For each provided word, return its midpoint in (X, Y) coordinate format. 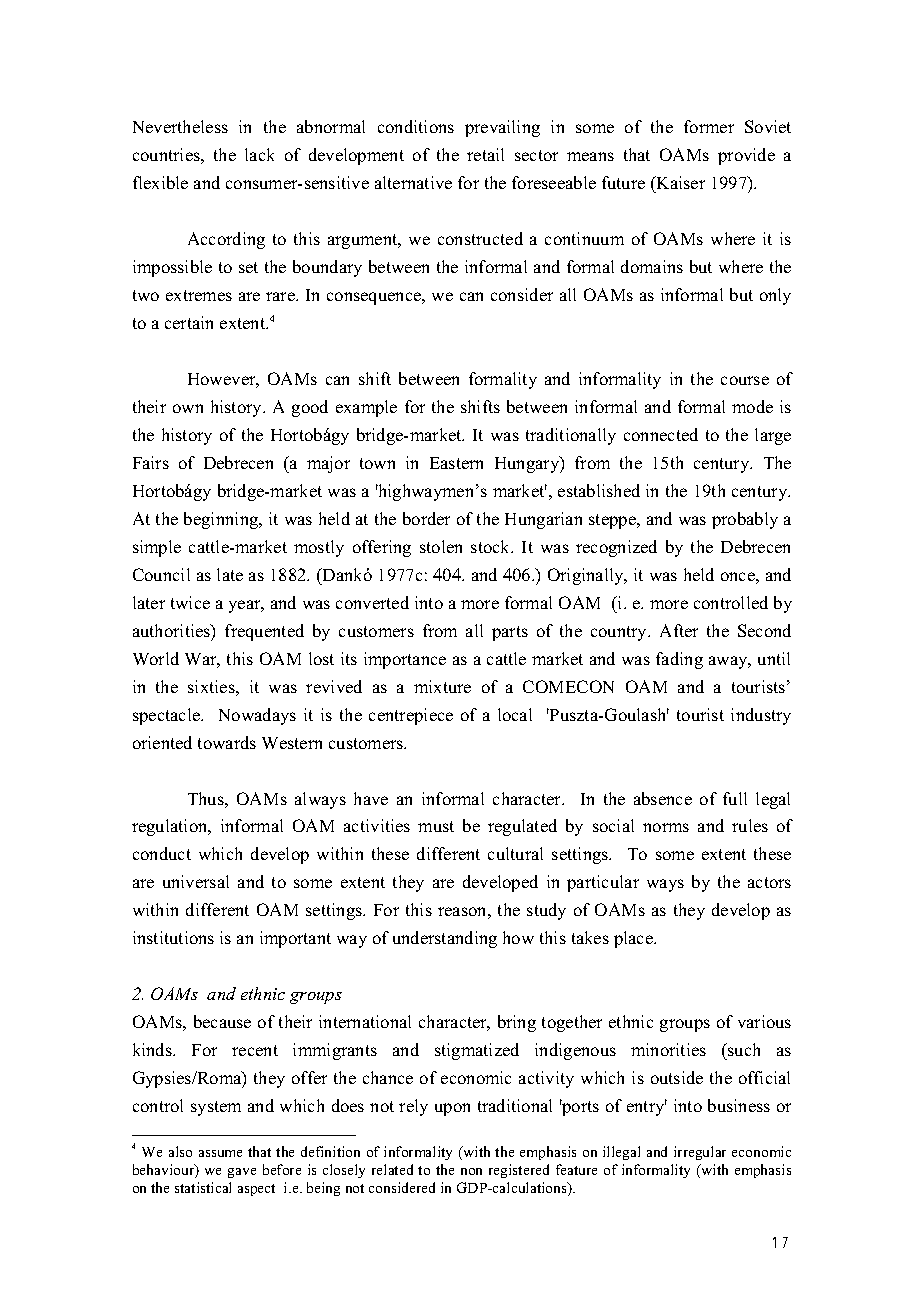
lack (259, 154)
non (471, 1171)
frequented (264, 632)
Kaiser (679, 184)
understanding (445, 939)
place (634, 939)
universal (196, 881)
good (310, 408)
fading (679, 660)
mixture (442, 686)
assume (220, 1153)
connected (661, 434)
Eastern (456, 463)
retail (485, 154)
